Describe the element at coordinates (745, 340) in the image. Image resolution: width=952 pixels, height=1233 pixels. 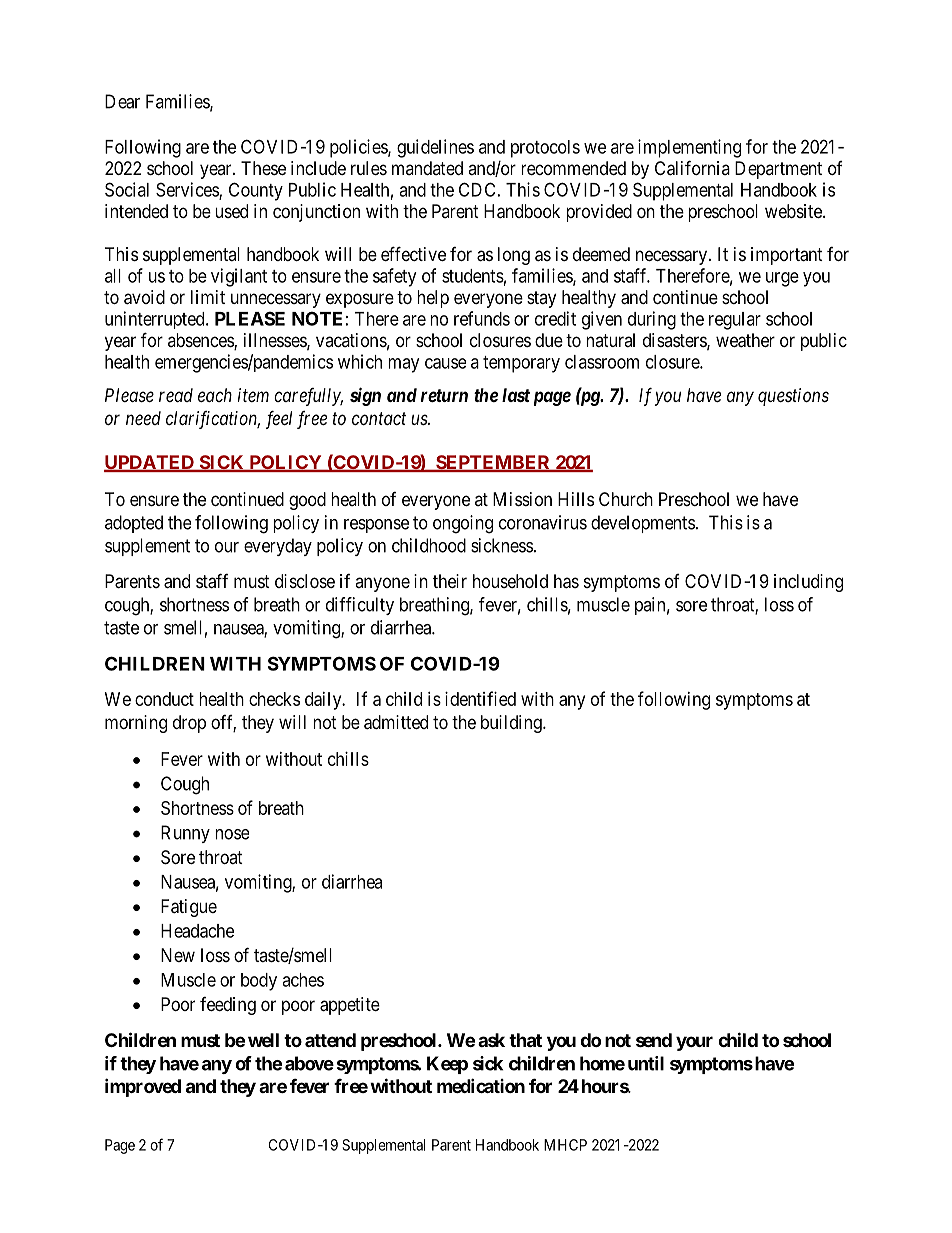
I see `weather` at that location.
